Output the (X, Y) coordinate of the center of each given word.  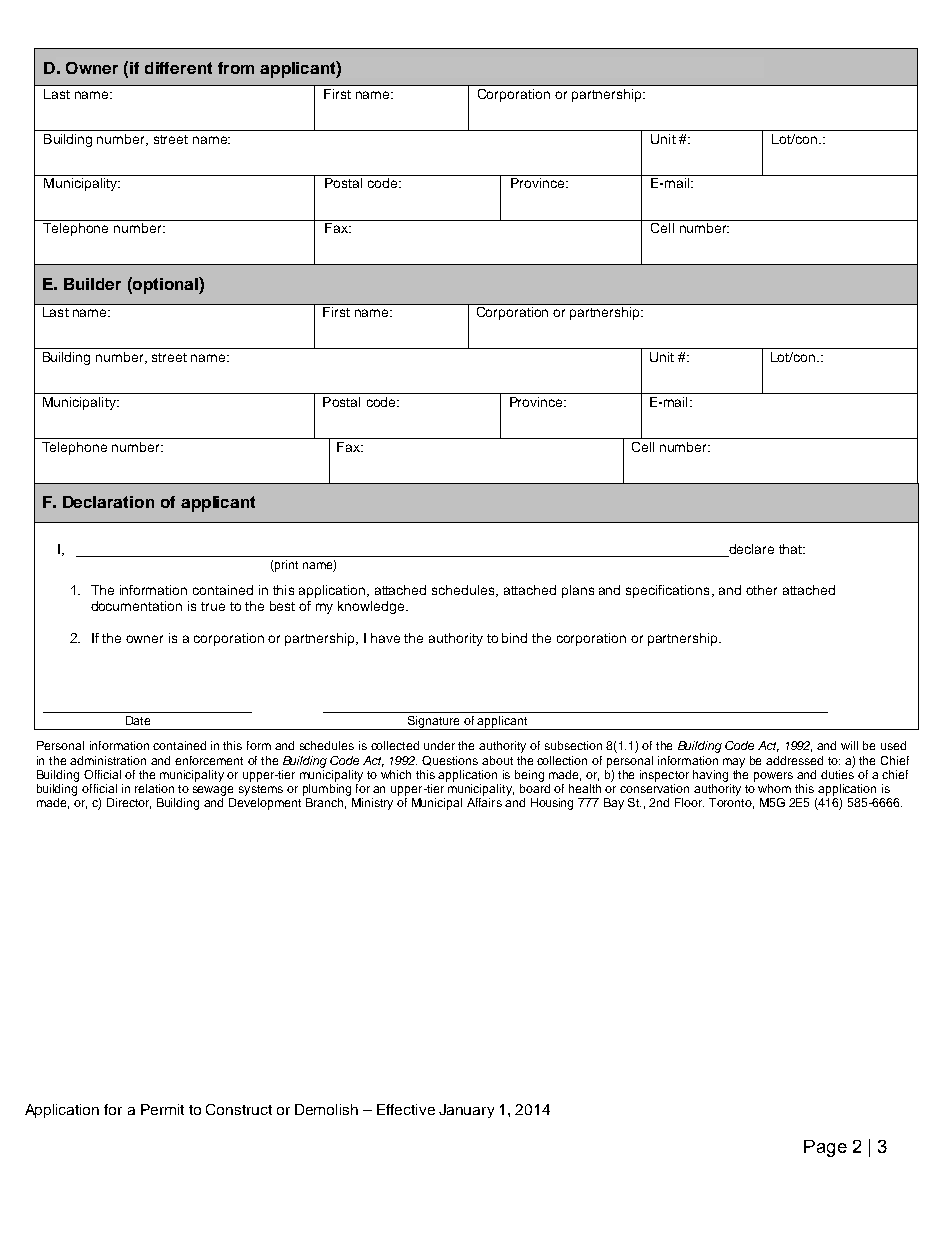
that (791, 549)
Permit (162, 1109)
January (466, 1111)
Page (825, 1148)
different (178, 68)
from (236, 68)
